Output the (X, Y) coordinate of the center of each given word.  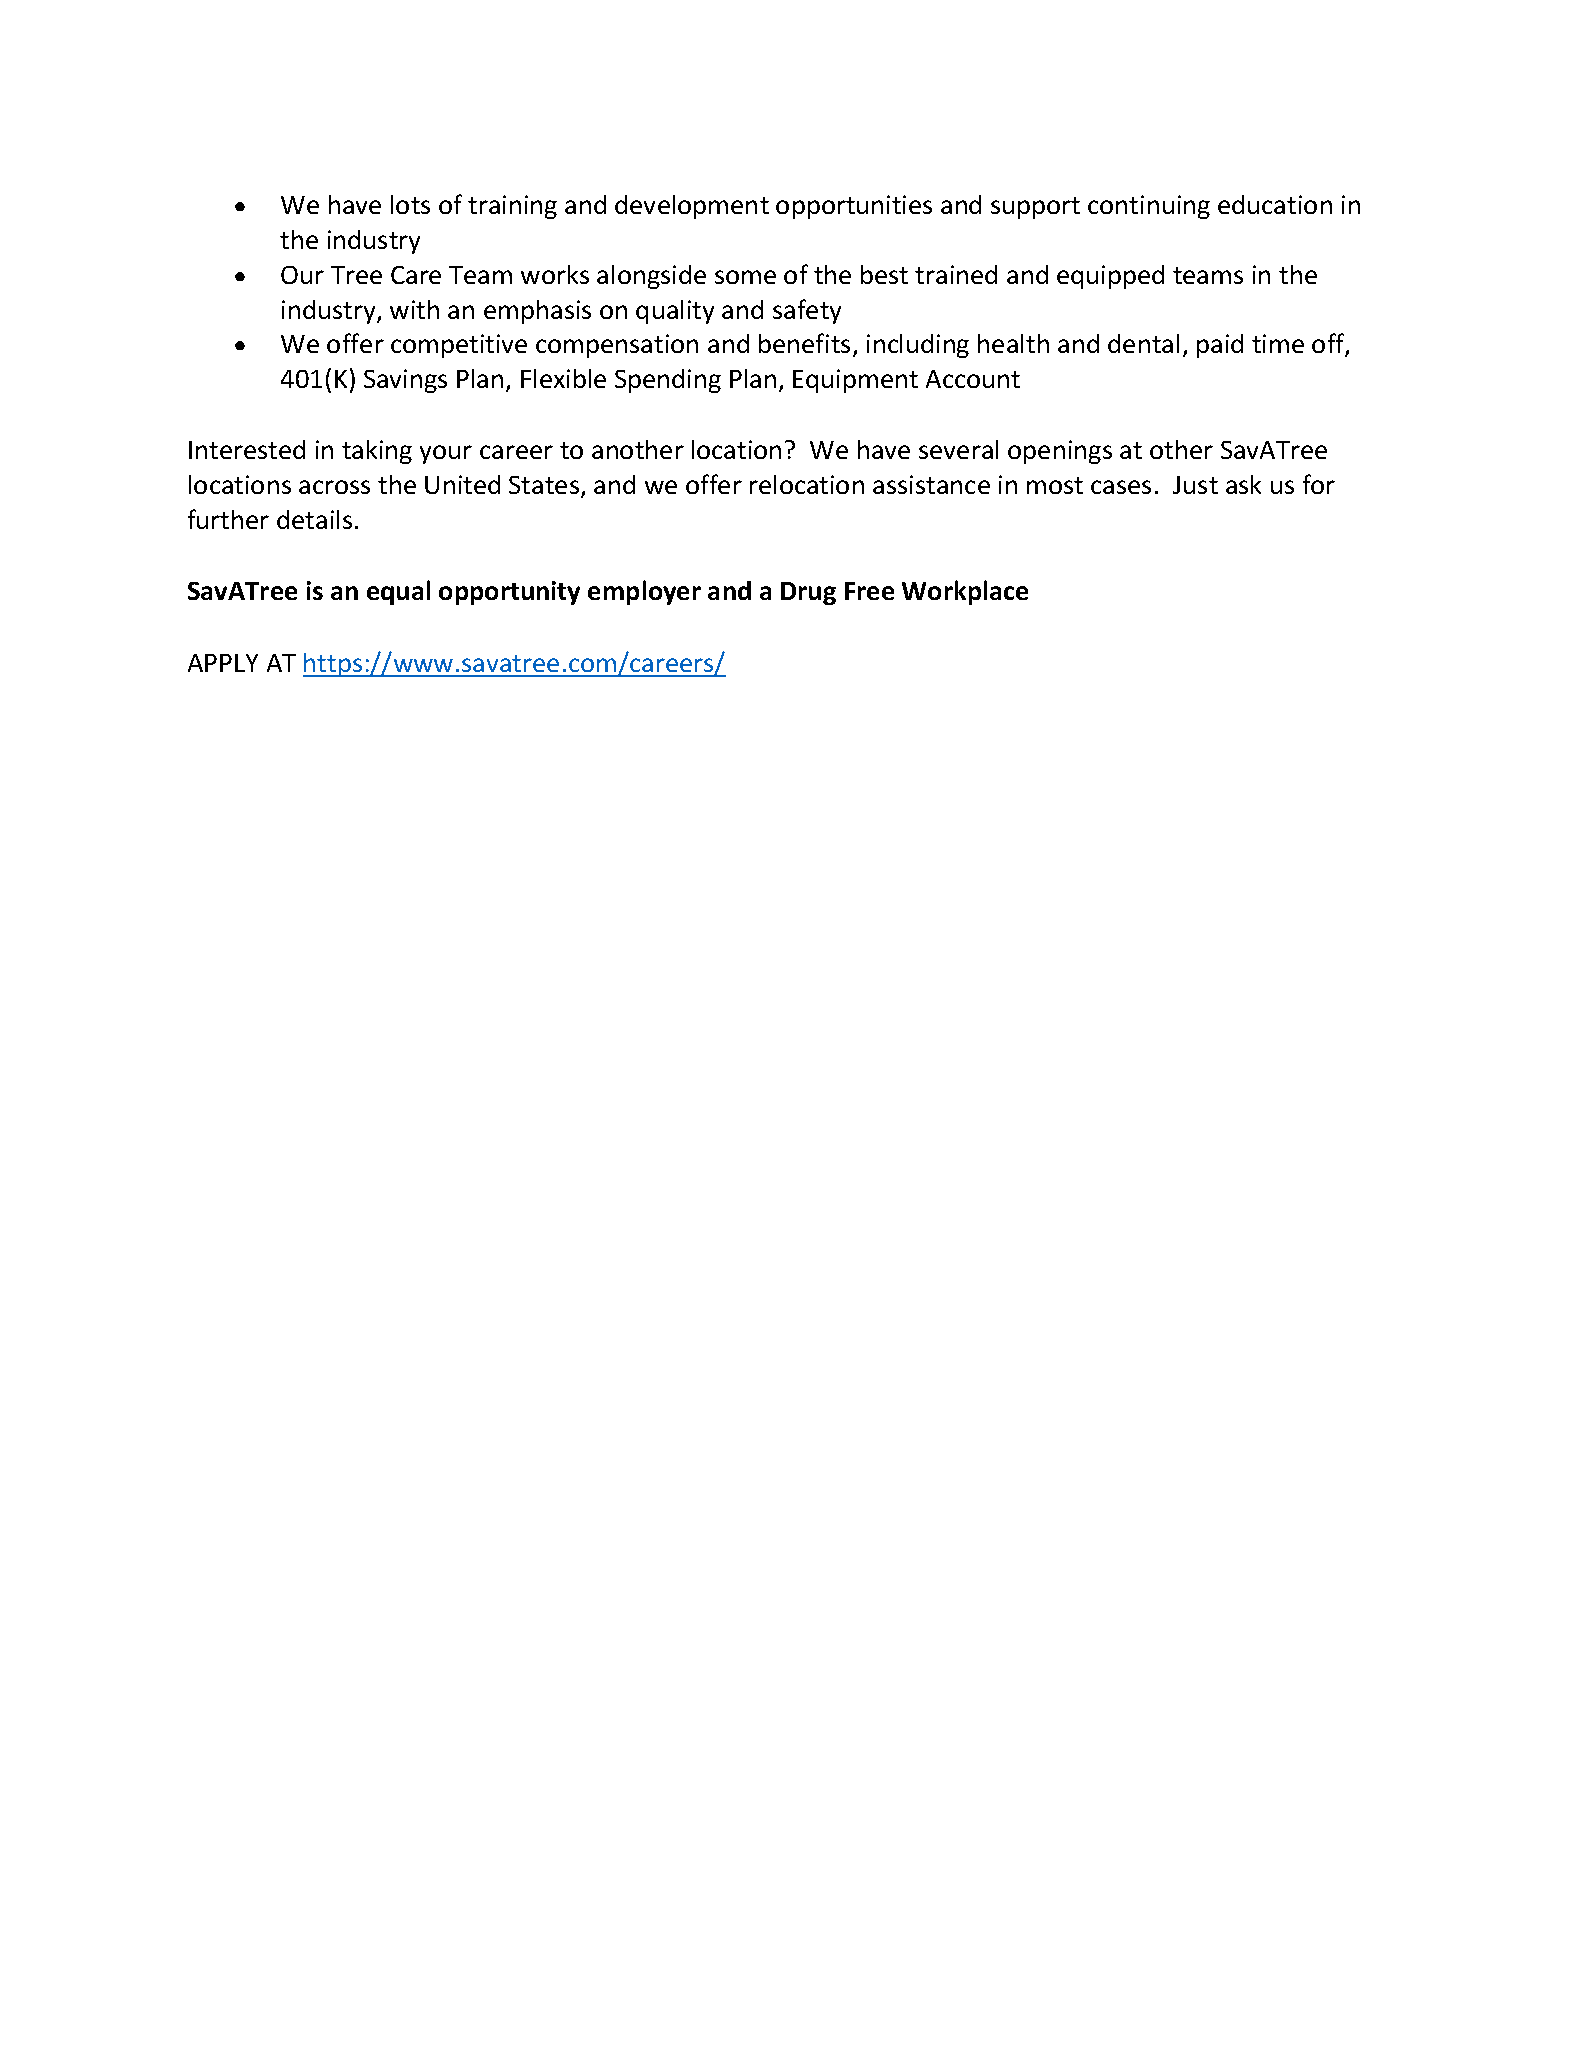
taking (377, 452)
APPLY (223, 663)
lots (410, 204)
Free (869, 591)
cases (1121, 487)
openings (1060, 452)
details (314, 519)
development (692, 207)
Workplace (965, 592)
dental (1143, 343)
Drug (808, 593)
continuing (1149, 207)
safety (807, 311)
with (414, 309)
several (958, 449)
